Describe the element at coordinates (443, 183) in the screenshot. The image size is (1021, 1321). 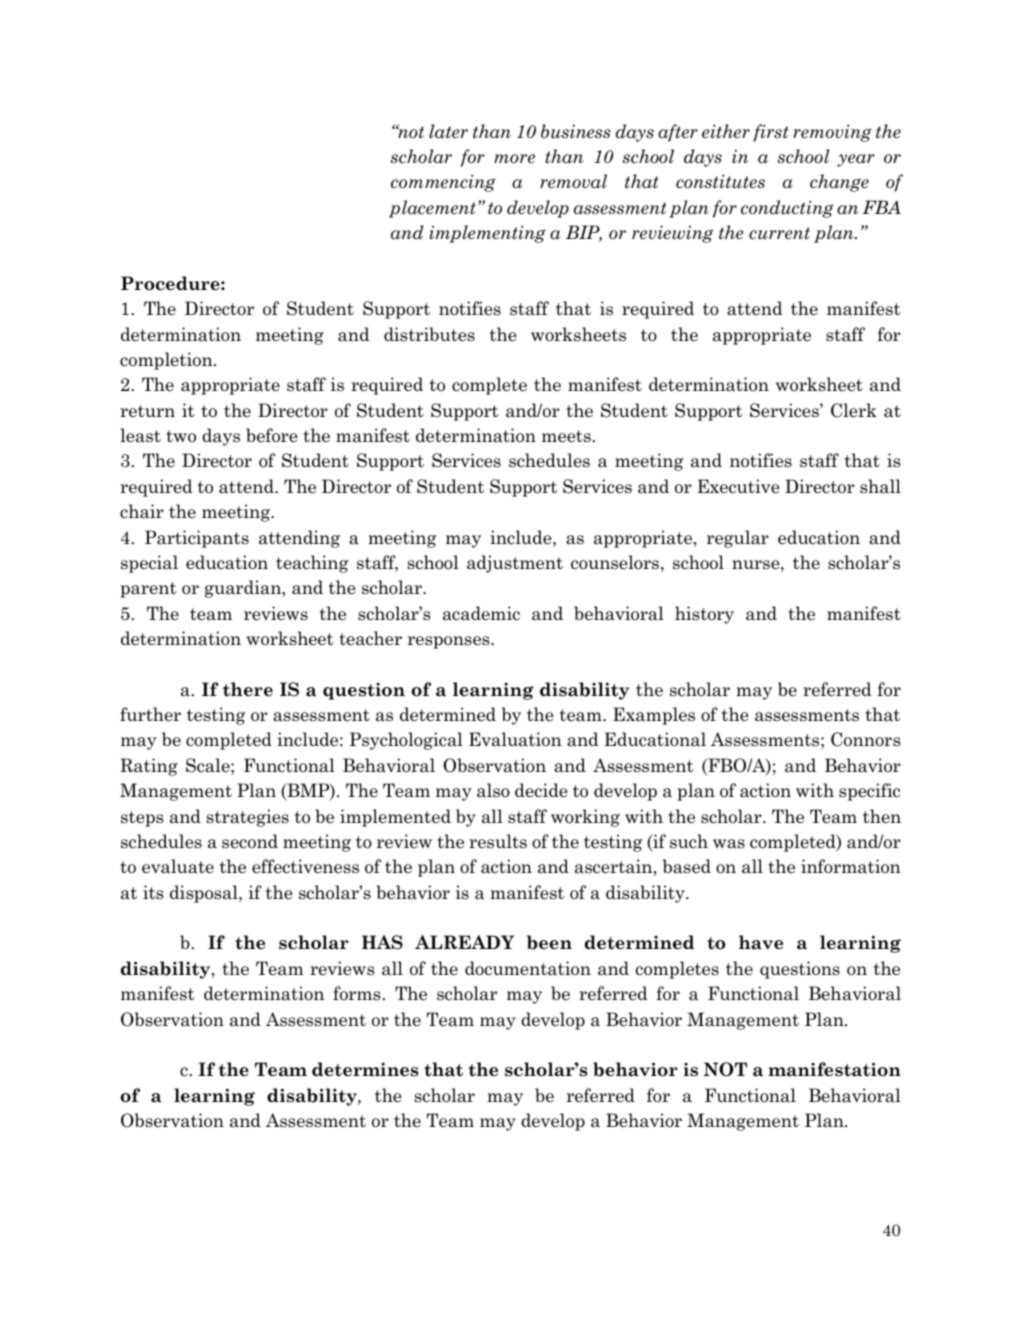
I see `commencing` at that location.
